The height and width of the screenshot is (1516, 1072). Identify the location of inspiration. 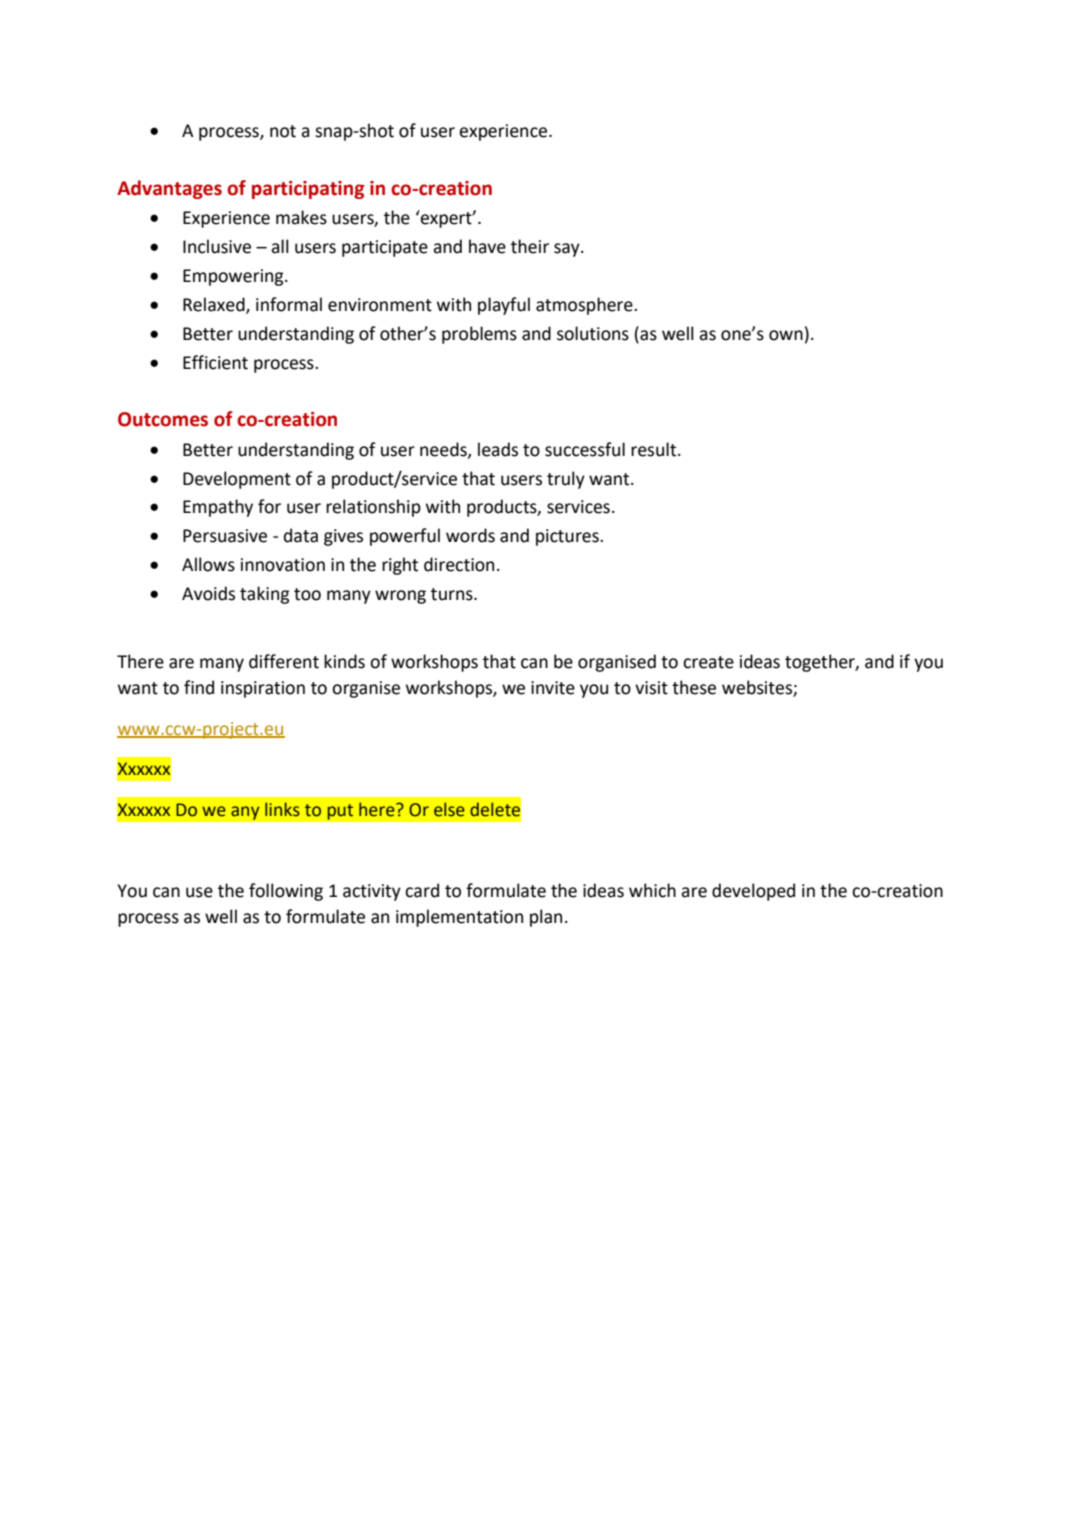
(263, 689).
